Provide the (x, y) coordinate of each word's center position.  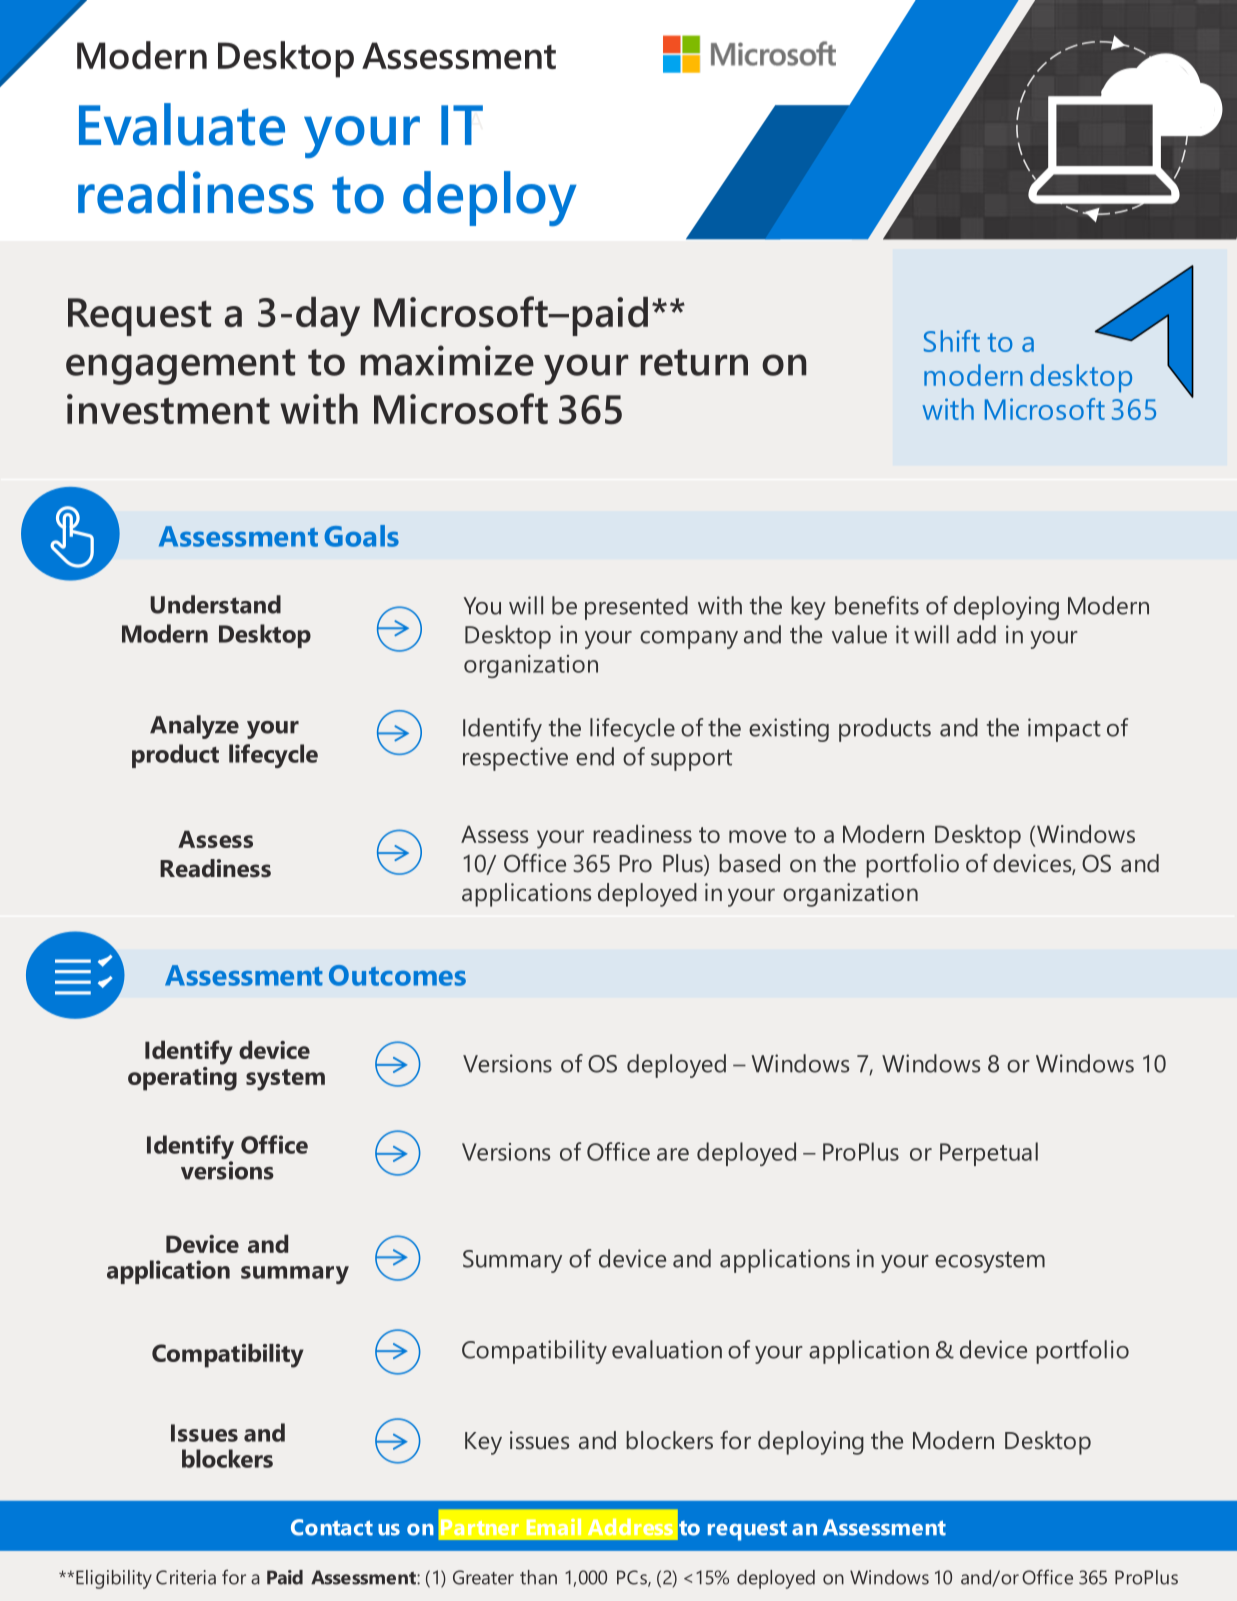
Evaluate (182, 124)
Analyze (194, 727)
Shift (952, 341)
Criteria (186, 1577)
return (694, 362)
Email (554, 1527)
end (595, 756)
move (757, 836)
